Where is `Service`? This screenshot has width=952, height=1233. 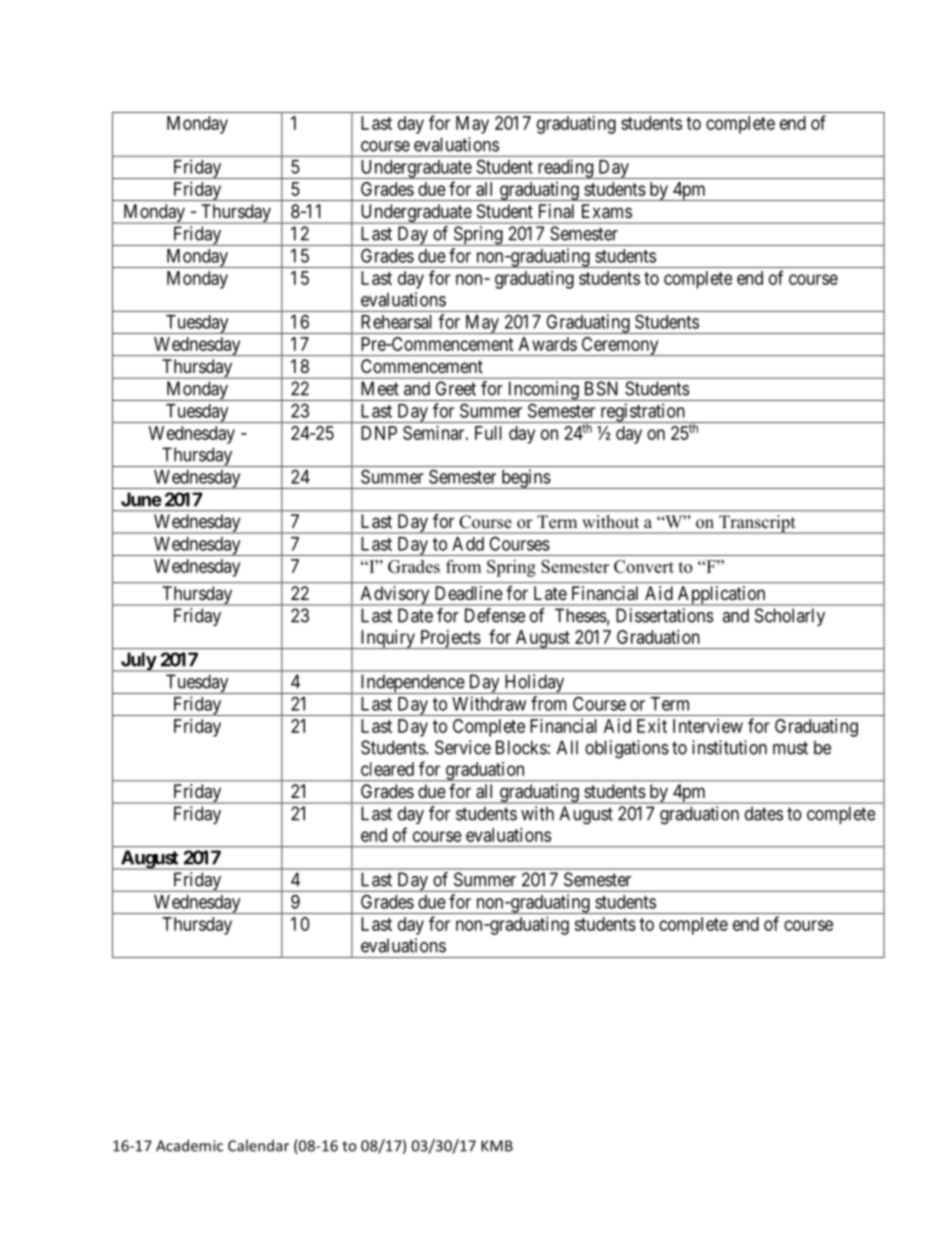 Service is located at coordinates (463, 747).
